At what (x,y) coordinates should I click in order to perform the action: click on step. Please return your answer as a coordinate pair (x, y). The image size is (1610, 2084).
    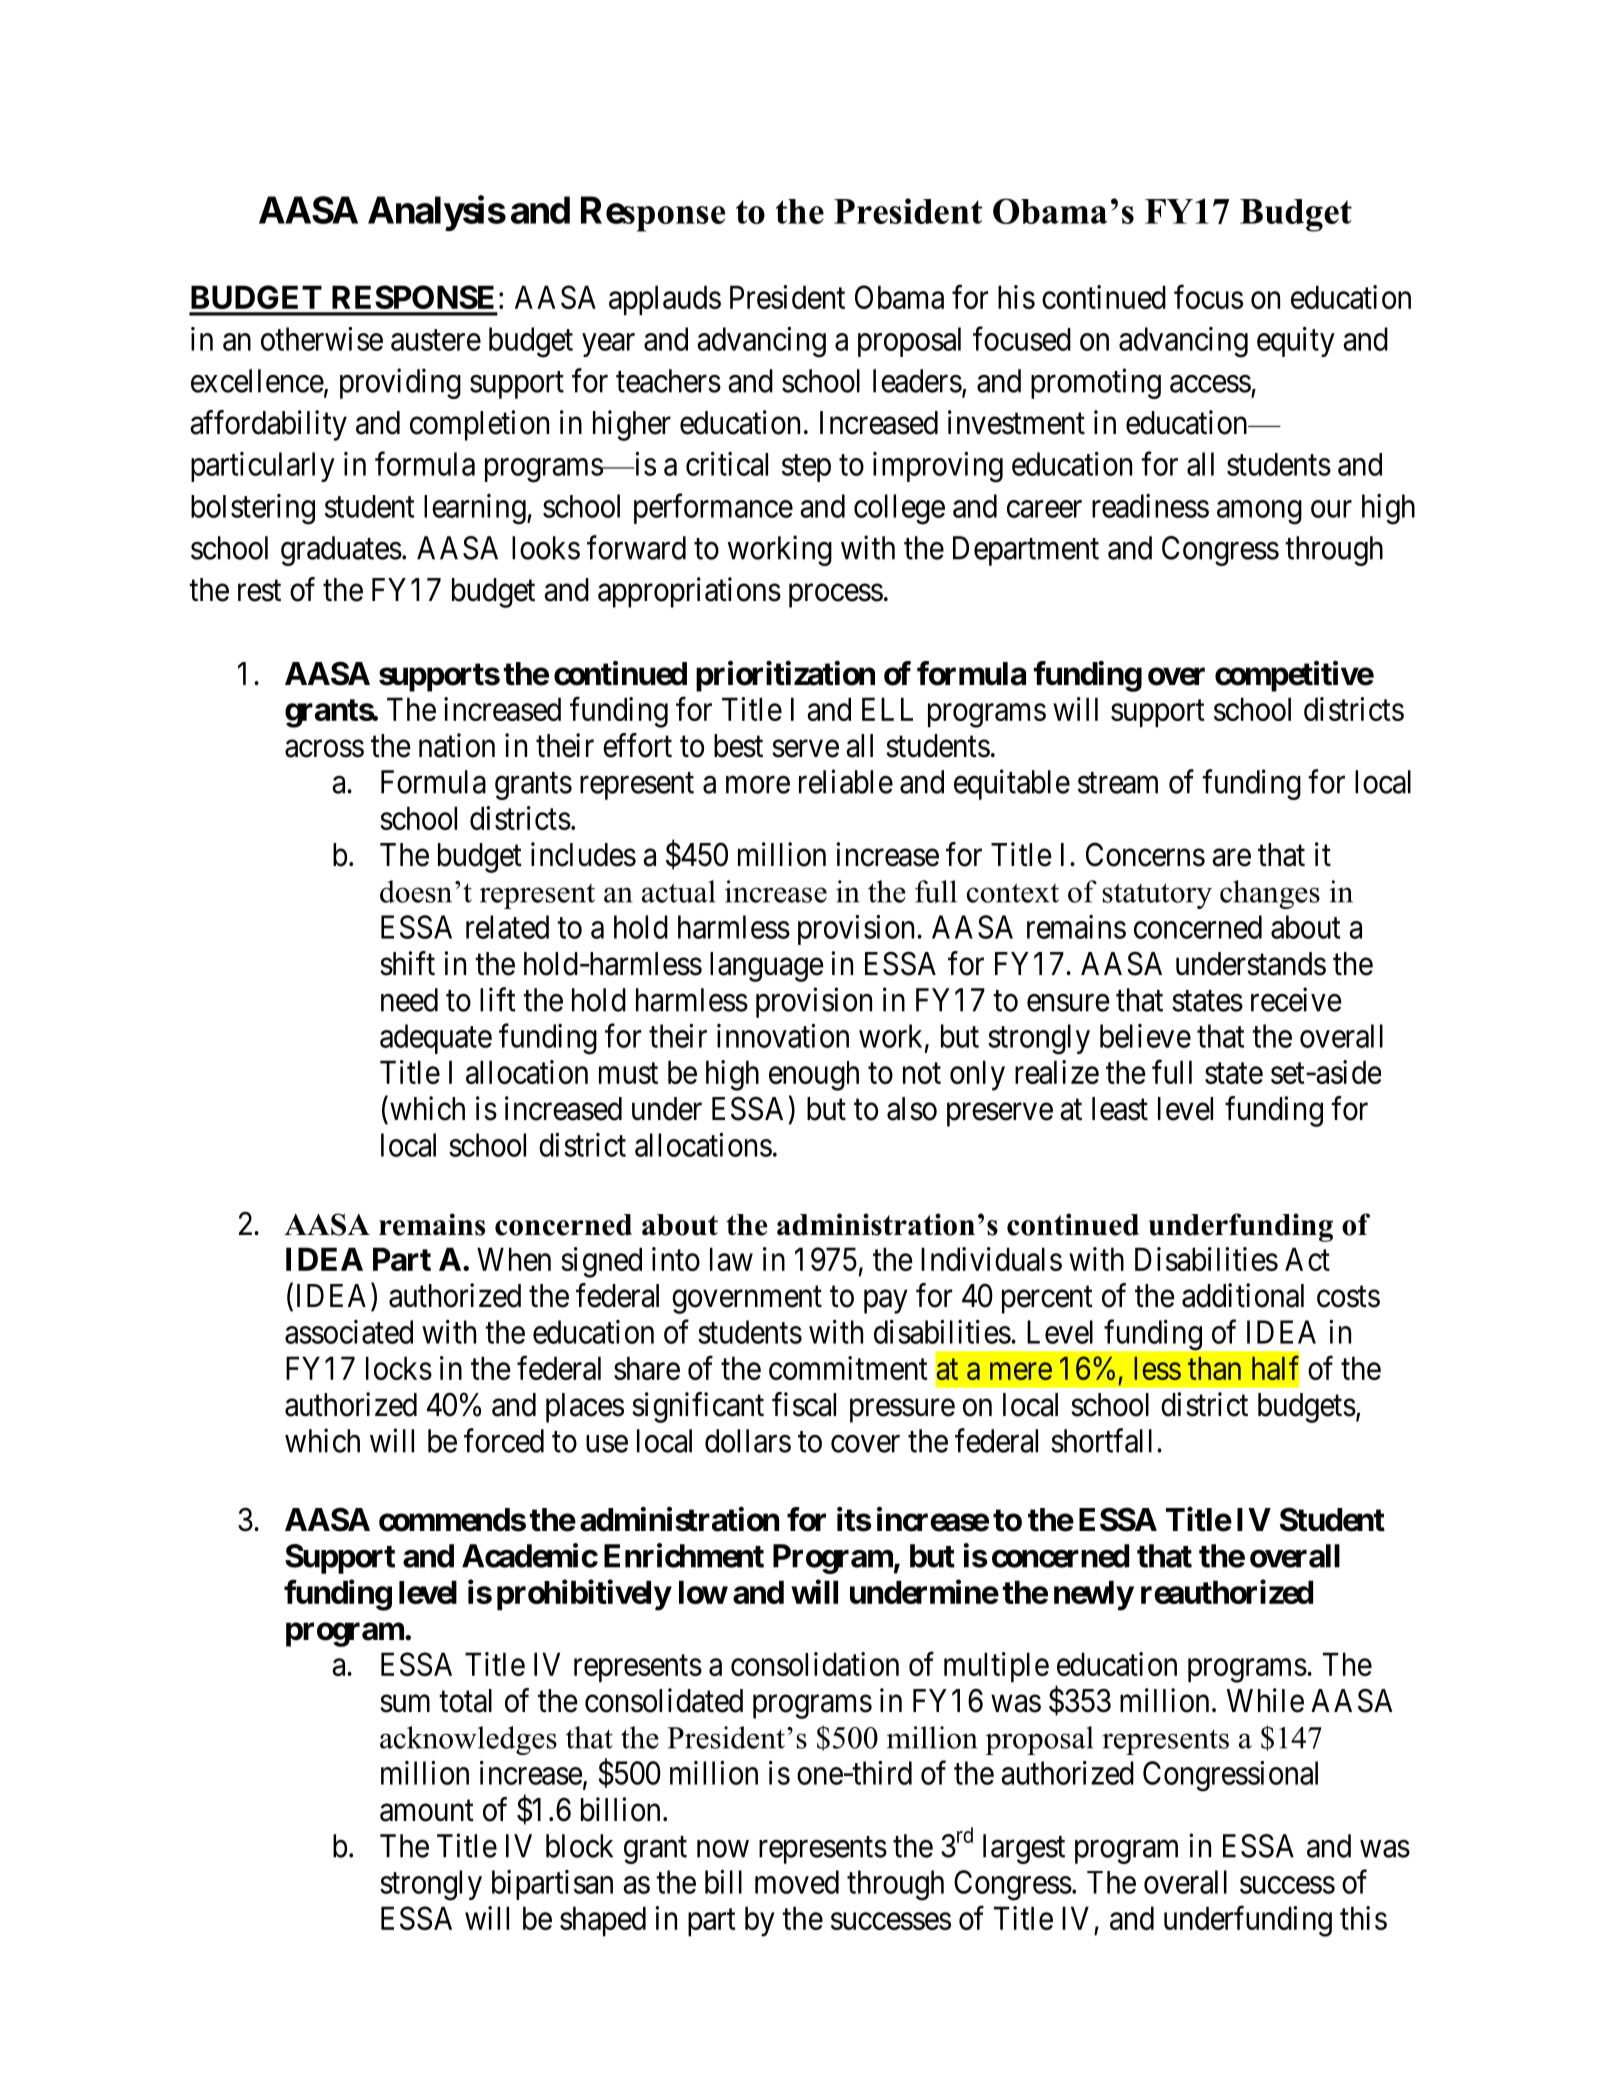
    Looking at the image, I should click on (806, 468).
